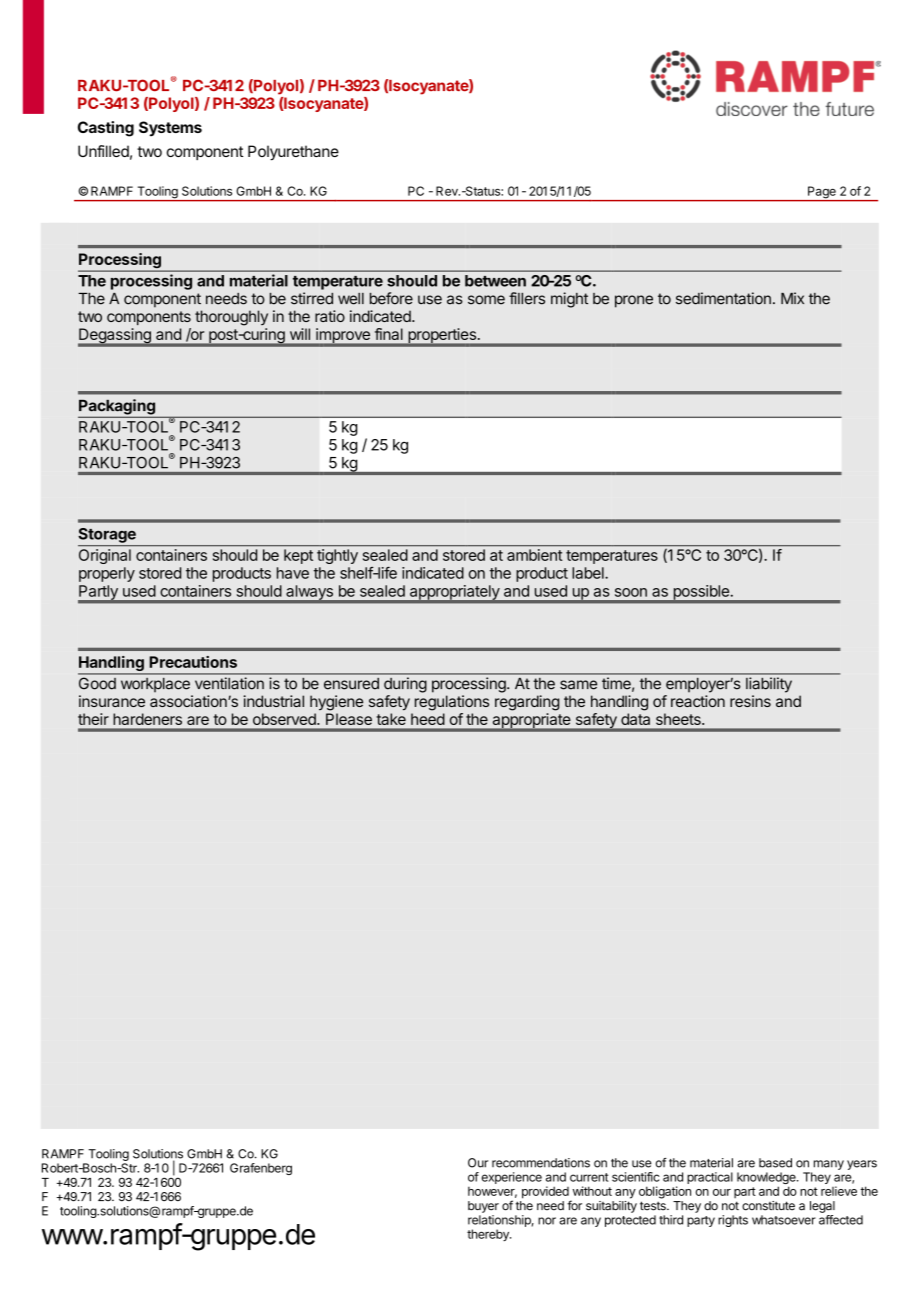 The width and height of the screenshot is (924, 1308). I want to click on Precautions, so click(193, 662).
